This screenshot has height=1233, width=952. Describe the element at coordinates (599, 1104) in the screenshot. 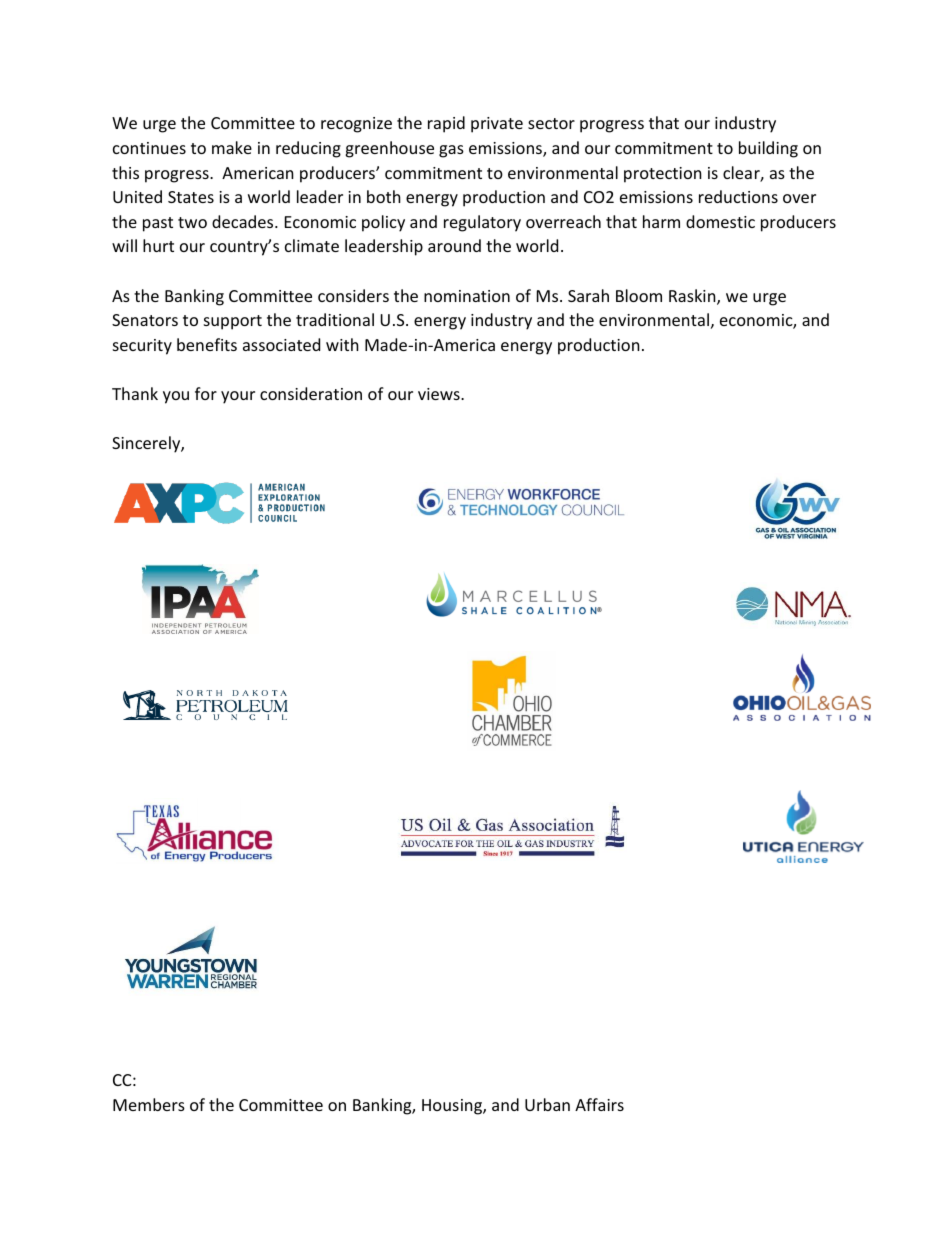

I see `Affairs` at that location.
